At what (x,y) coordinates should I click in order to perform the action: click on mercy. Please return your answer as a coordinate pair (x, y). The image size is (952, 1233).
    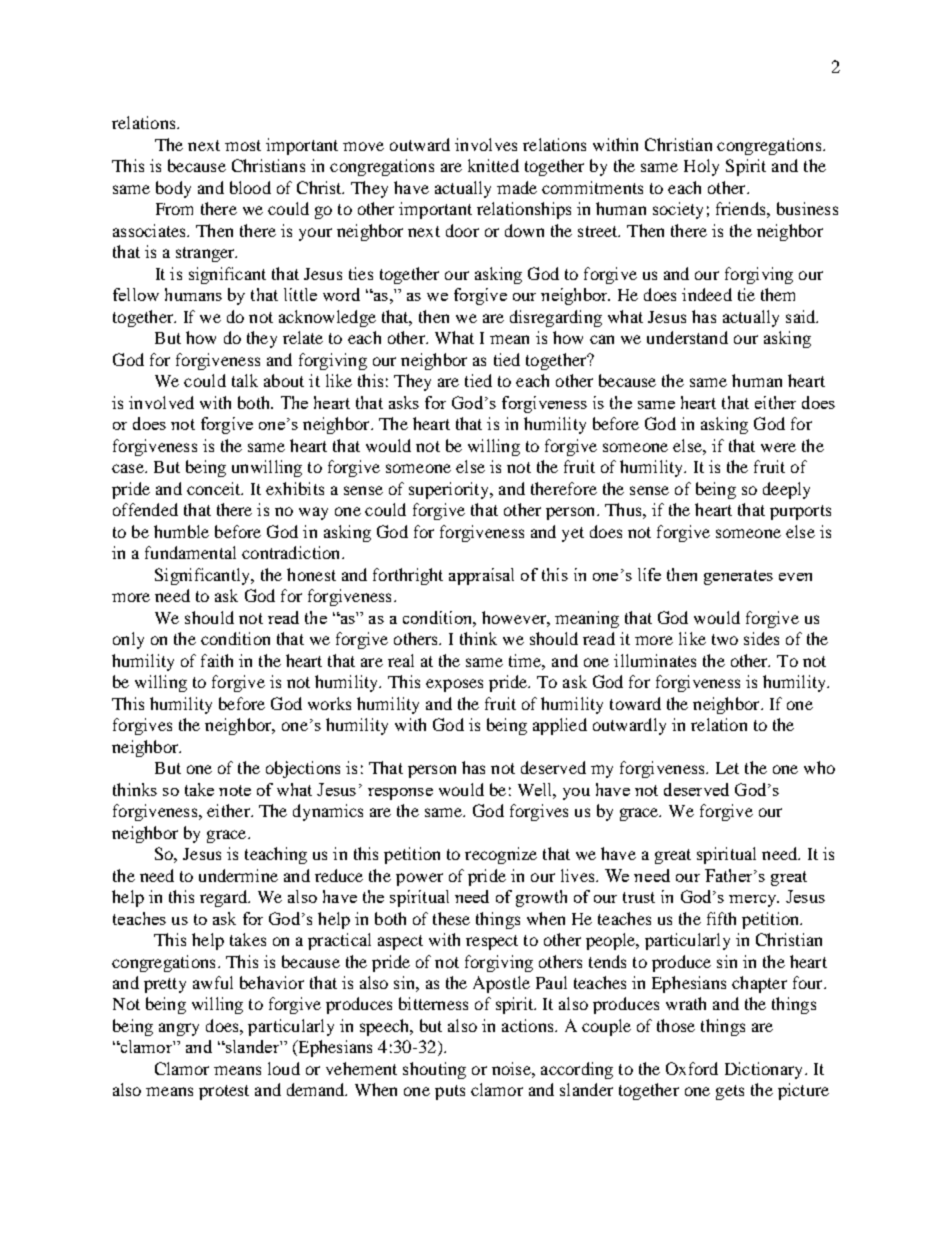
    Looking at the image, I should click on (754, 901).
